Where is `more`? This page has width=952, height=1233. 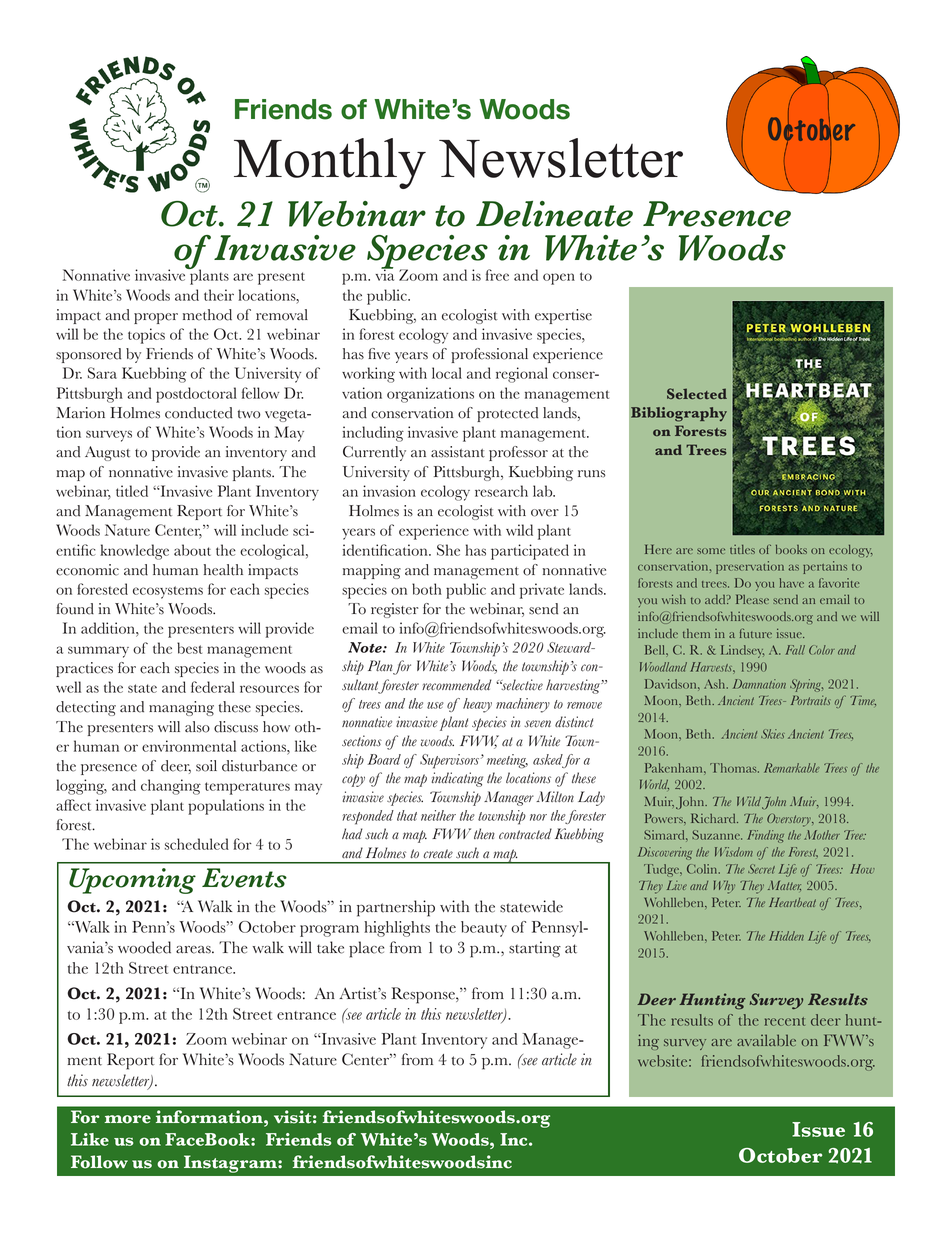
more is located at coordinates (128, 1119).
